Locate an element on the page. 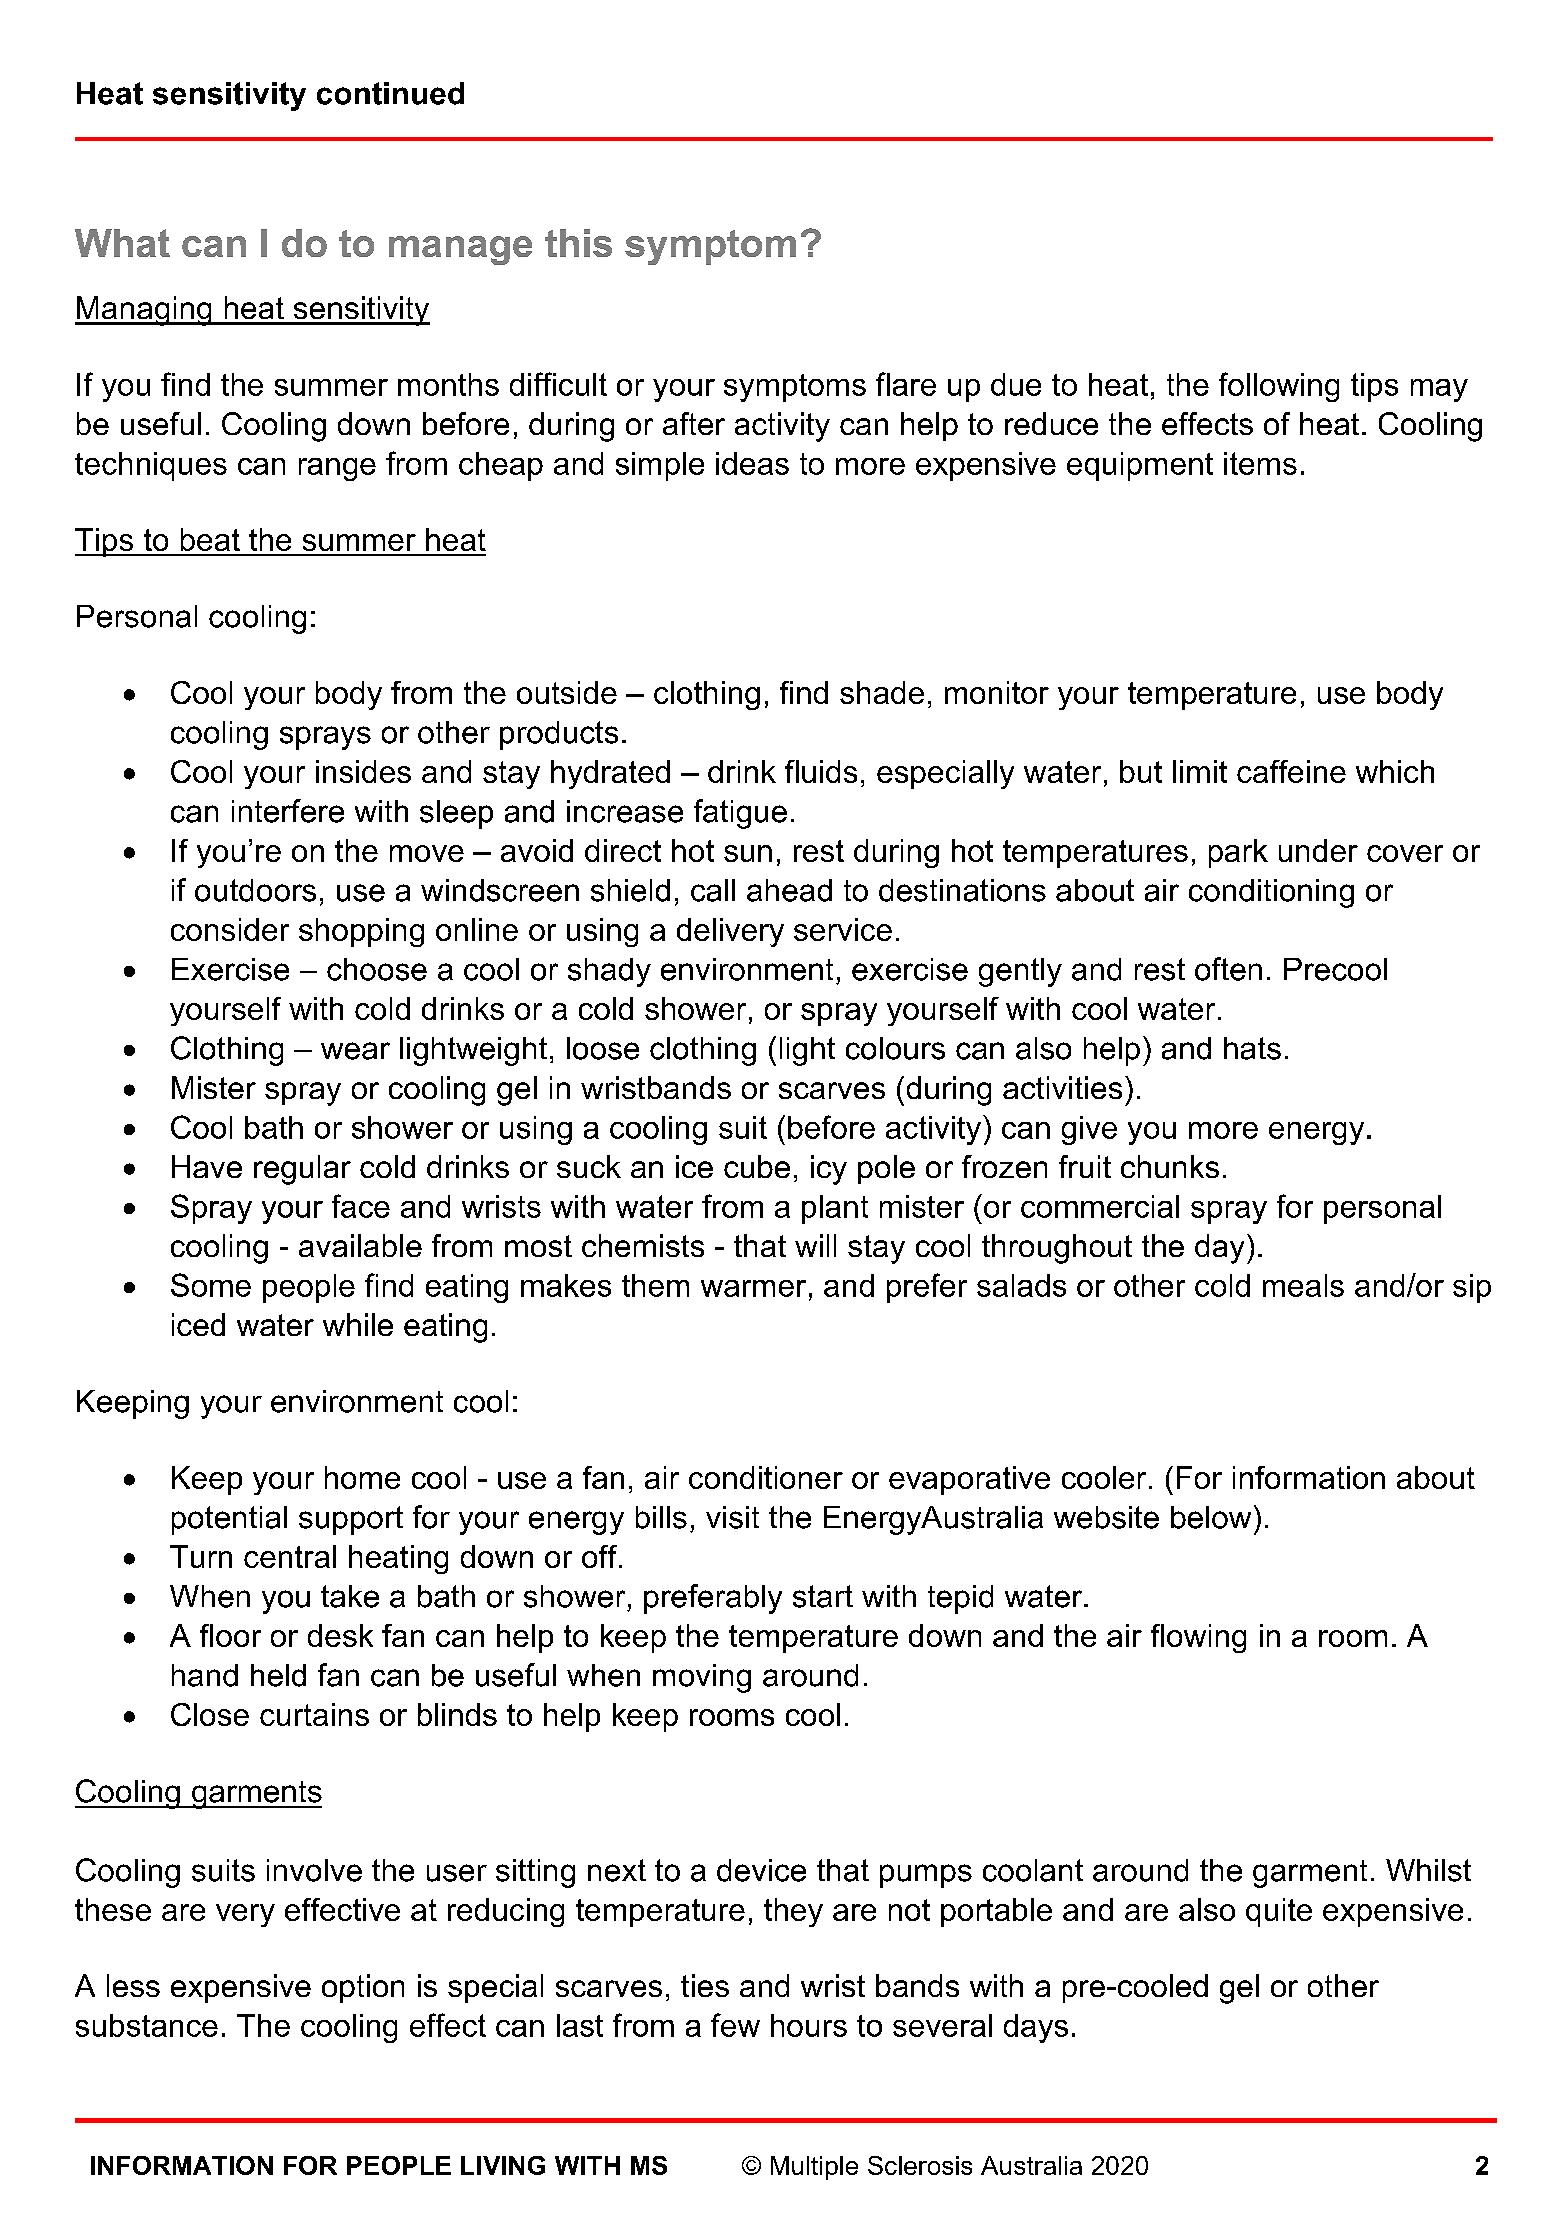  this is located at coordinates (578, 243).
